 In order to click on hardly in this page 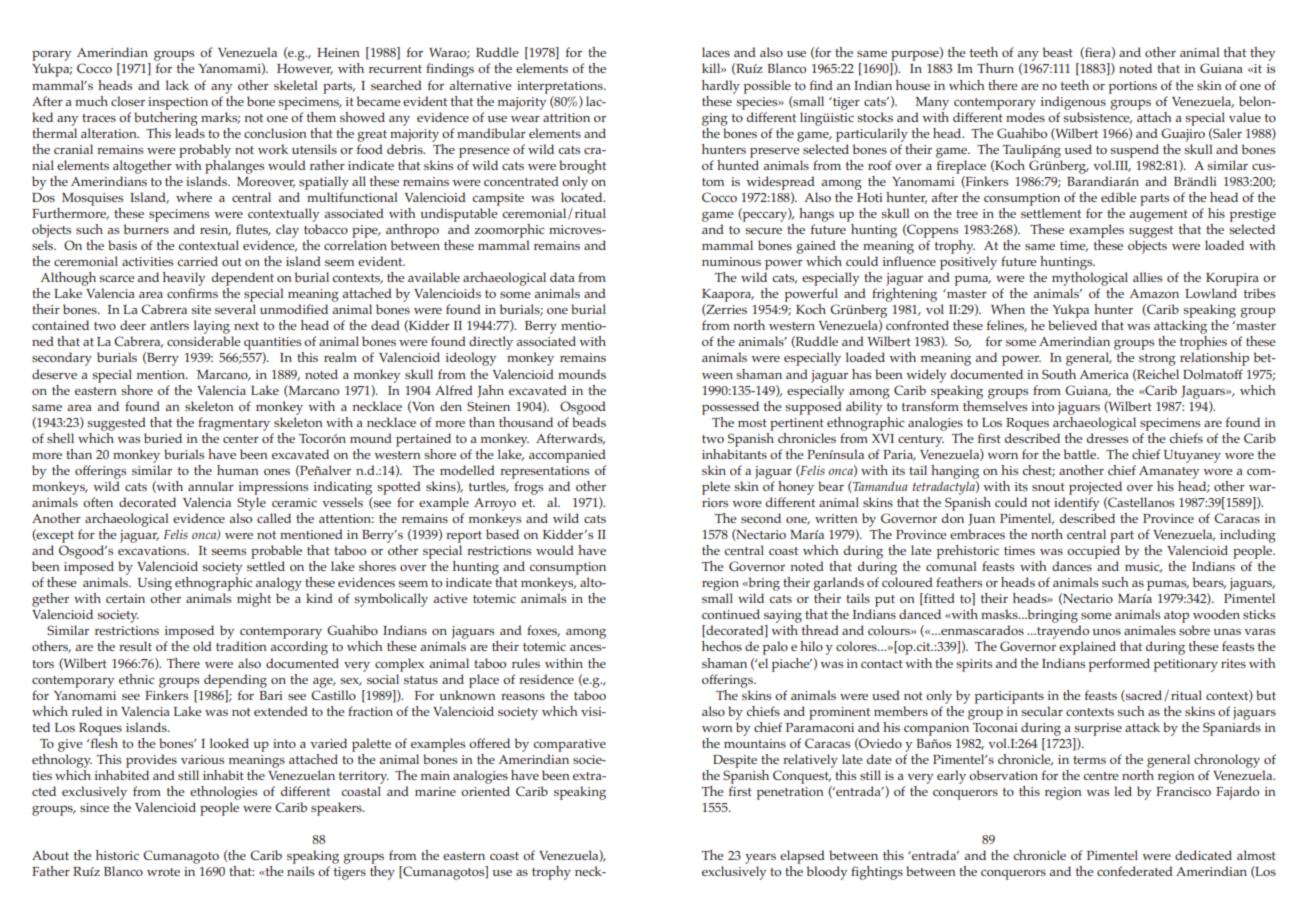, I will do `click(721, 87)`.
